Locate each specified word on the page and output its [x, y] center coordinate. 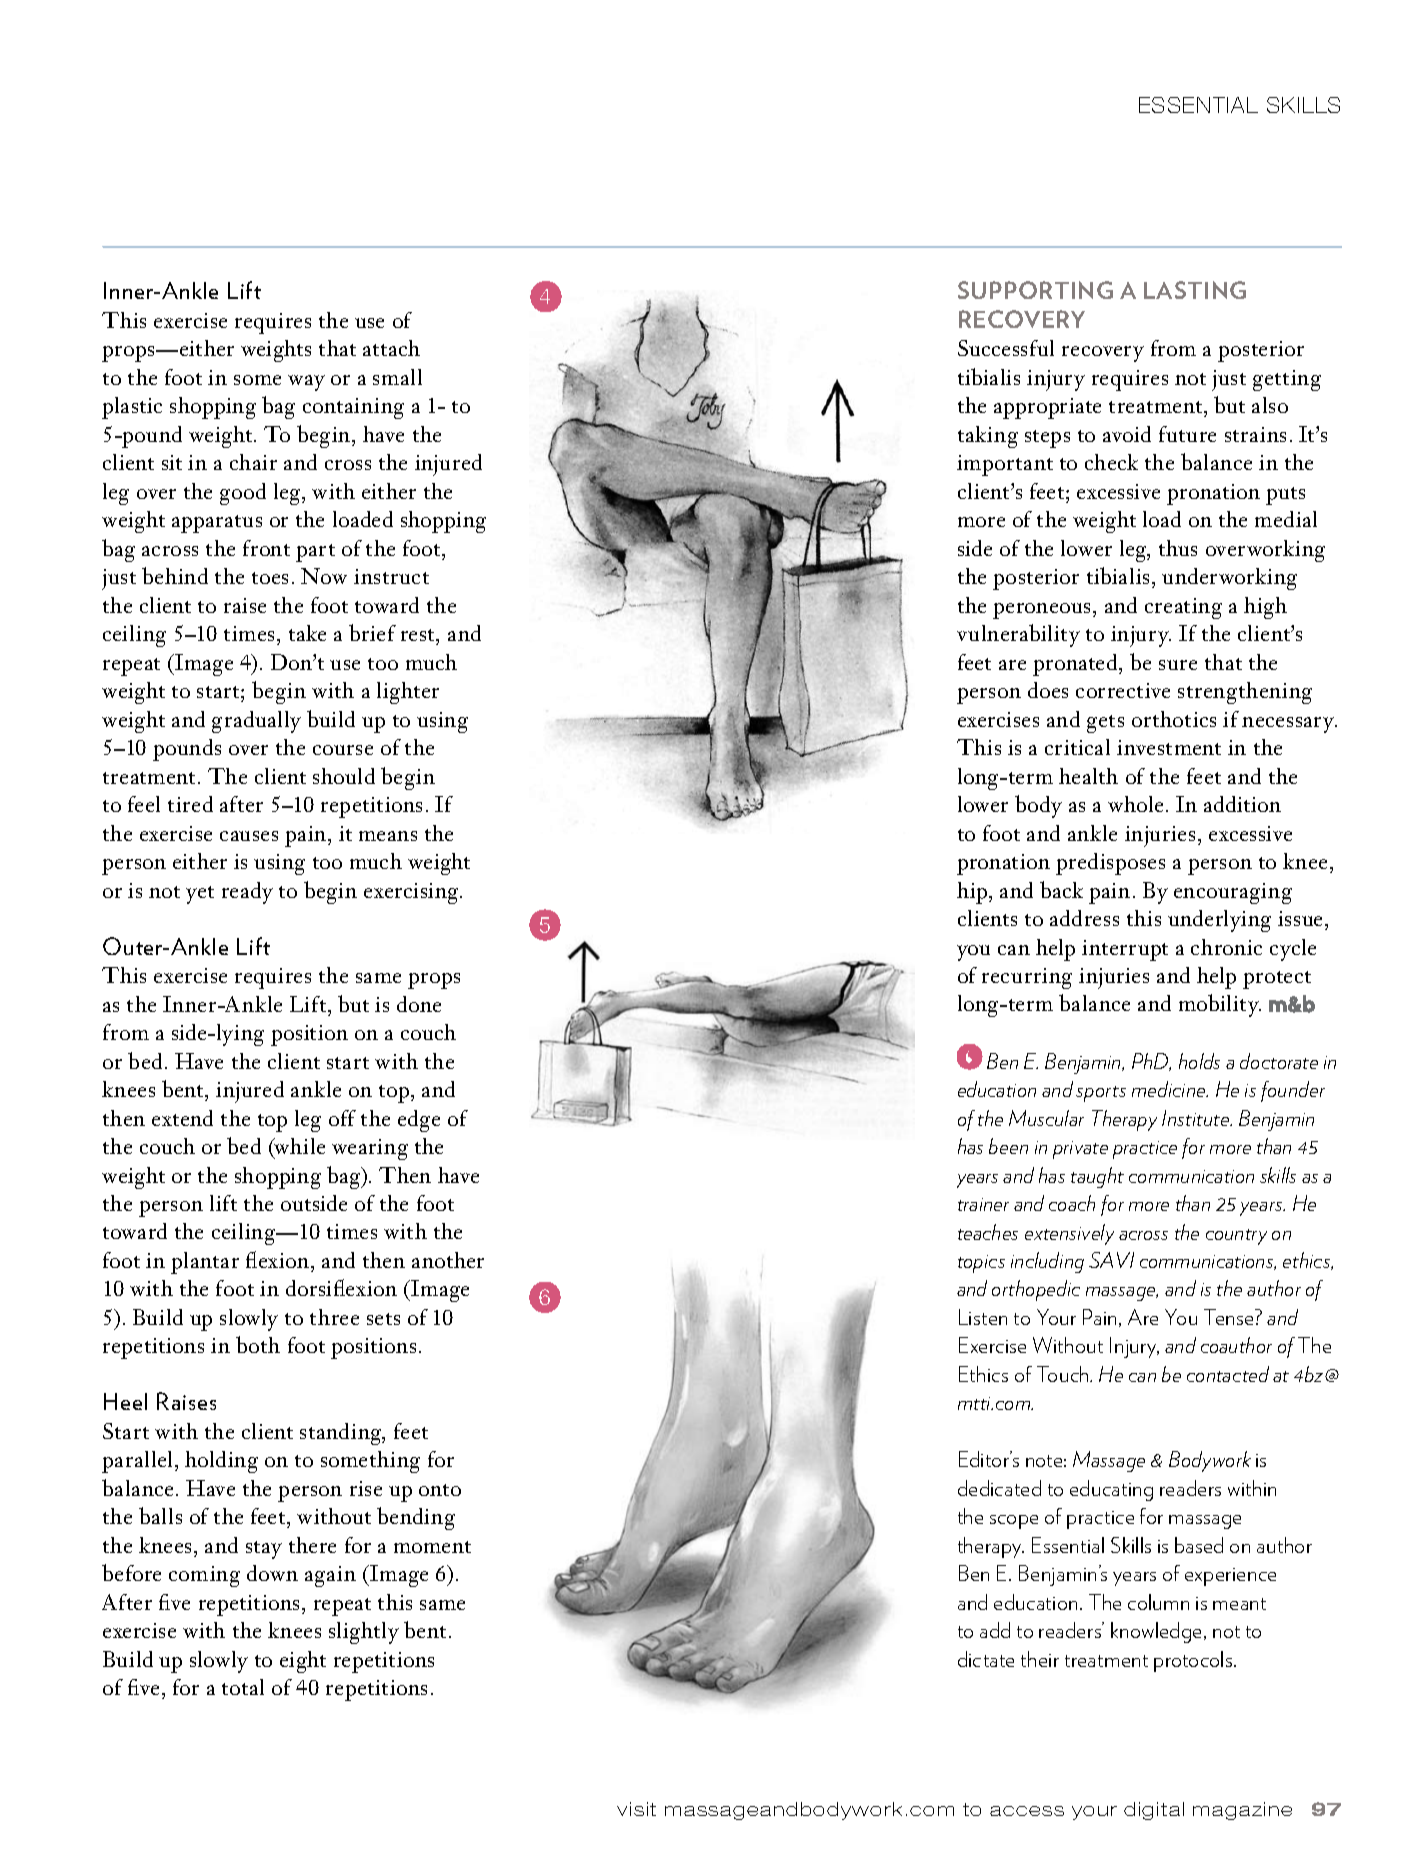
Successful [1006, 348]
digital [1154, 1811]
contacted [1228, 1374]
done [419, 1004]
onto [440, 1490]
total [243, 1687]
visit [636, 1809]
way [306, 383]
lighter [408, 693]
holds [1199, 1061]
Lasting [1195, 290]
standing [342, 1434]
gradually [256, 722]
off [342, 1118]
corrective [1123, 690]
